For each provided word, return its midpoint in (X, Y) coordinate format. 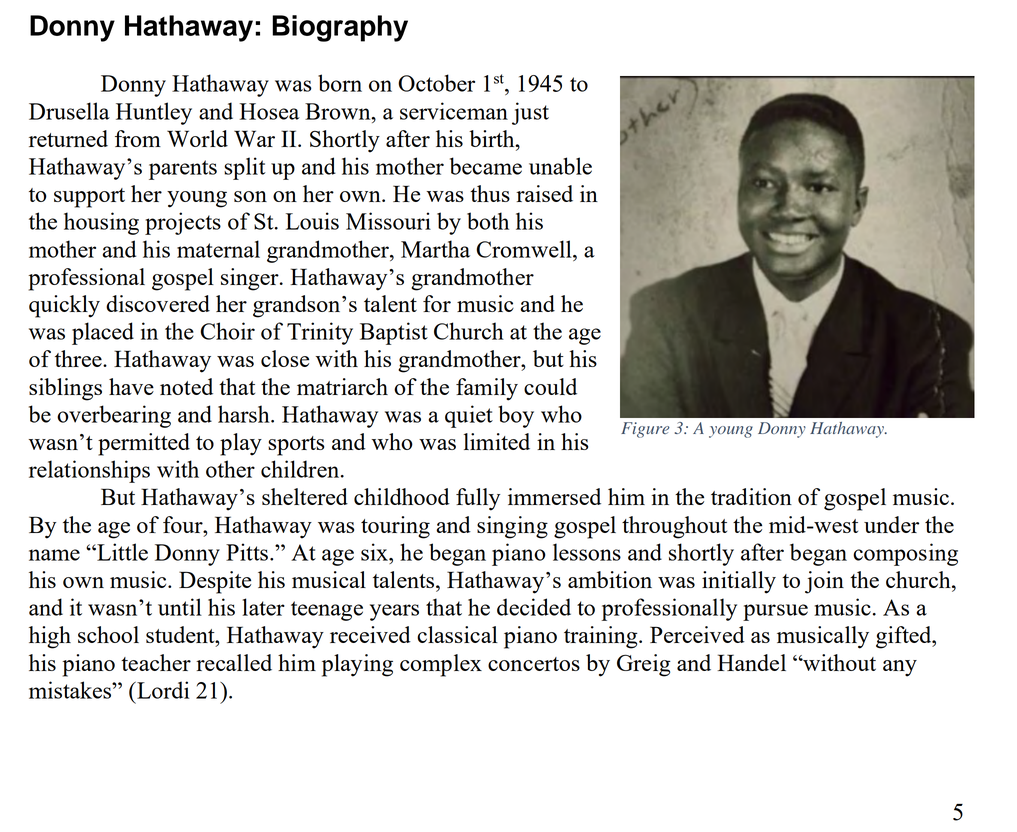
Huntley (154, 113)
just (530, 113)
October (436, 83)
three (79, 358)
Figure (645, 430)
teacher (156, 662)
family (487, 389)
